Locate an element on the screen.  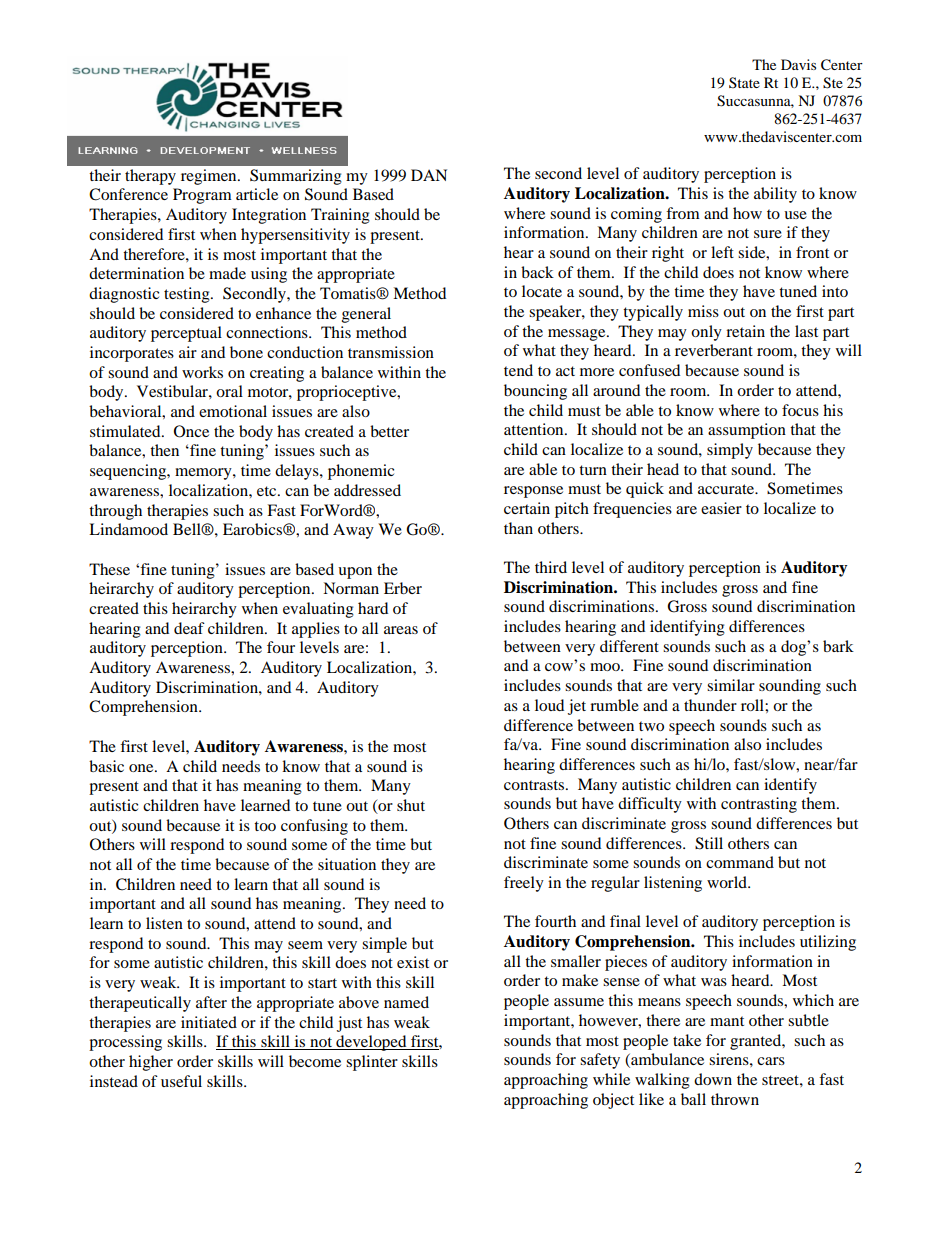
State is located at coordinates (744, 83).
